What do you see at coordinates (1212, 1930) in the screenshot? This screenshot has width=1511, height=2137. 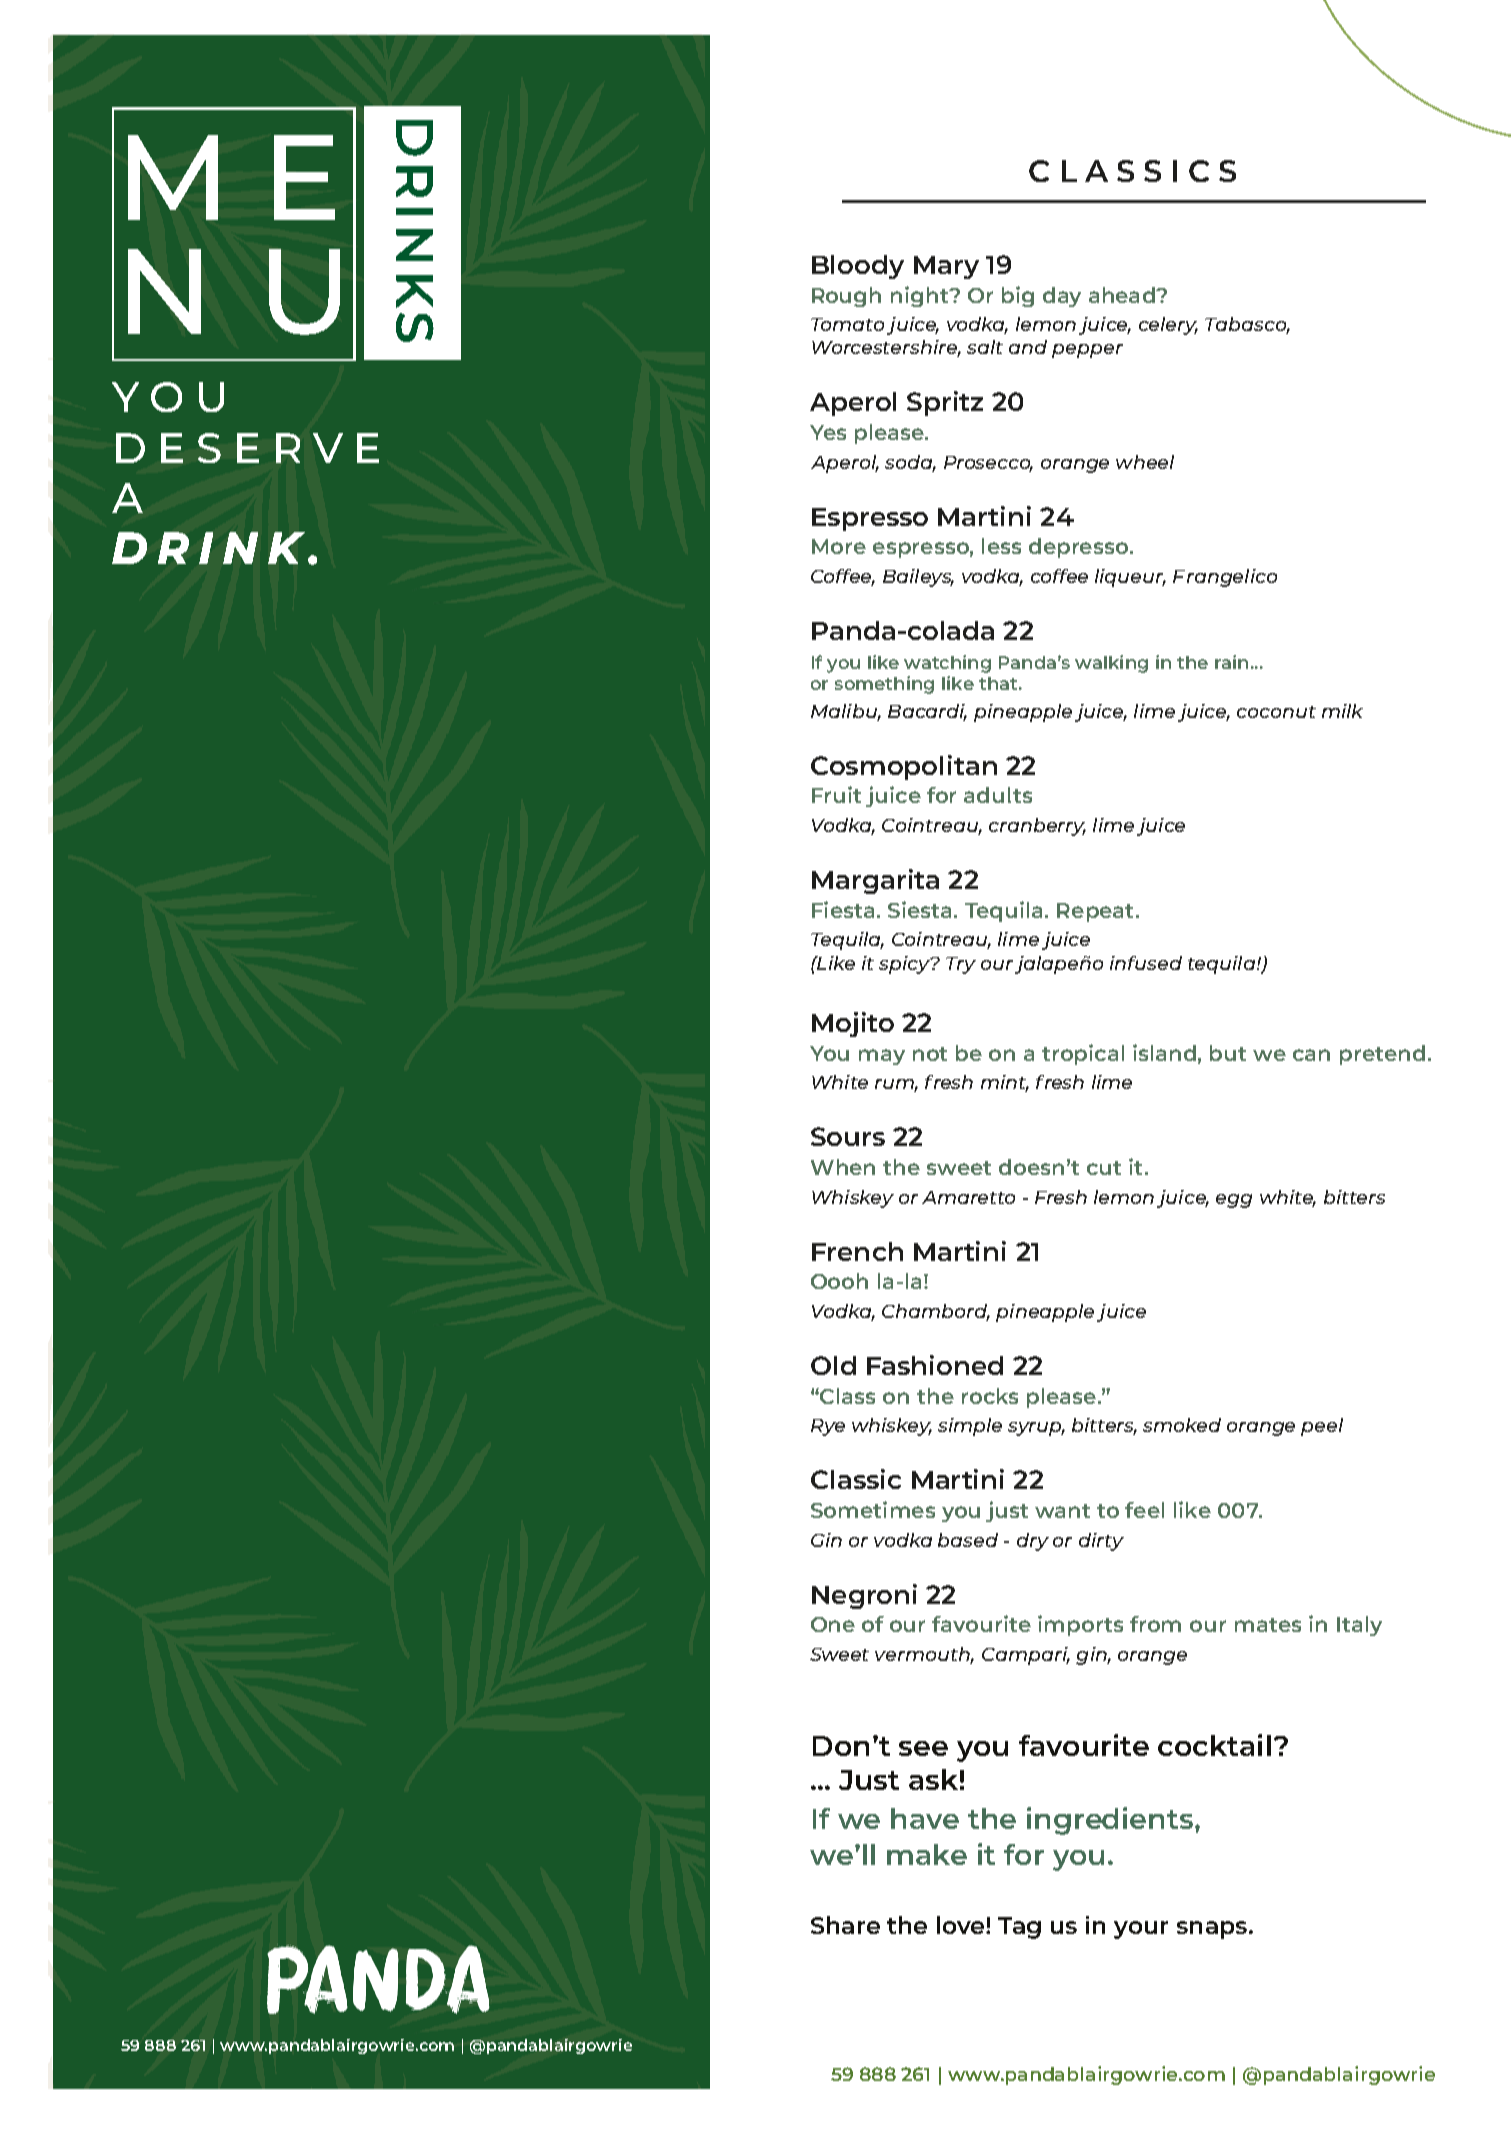 I see `snaps` at bounding box center [1212, 1930].
